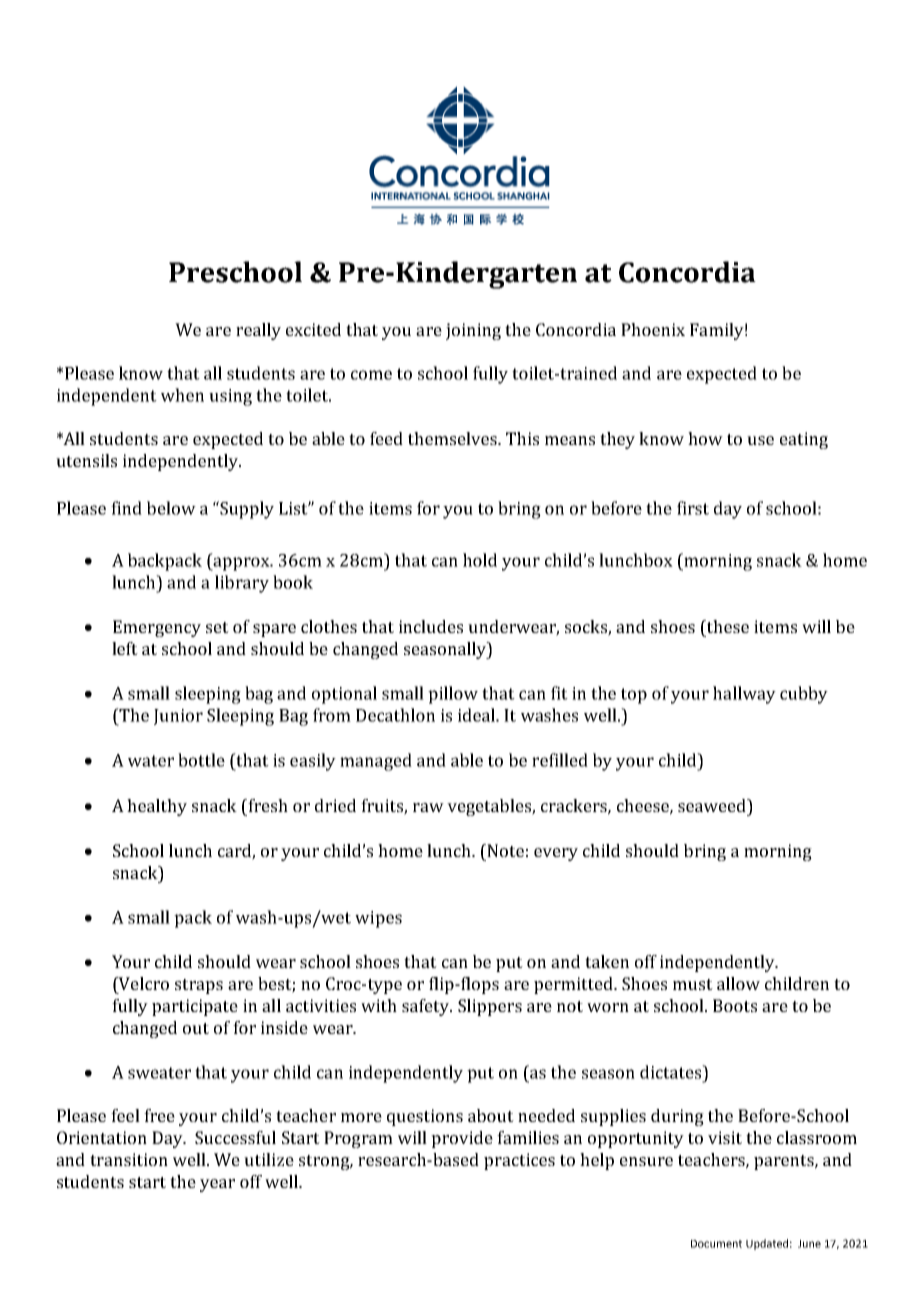 This document has width=924, height=1308. What do you see at coordinates (195, 1007) in the document?
I see `participate` at bounding box center [195, 1007].
